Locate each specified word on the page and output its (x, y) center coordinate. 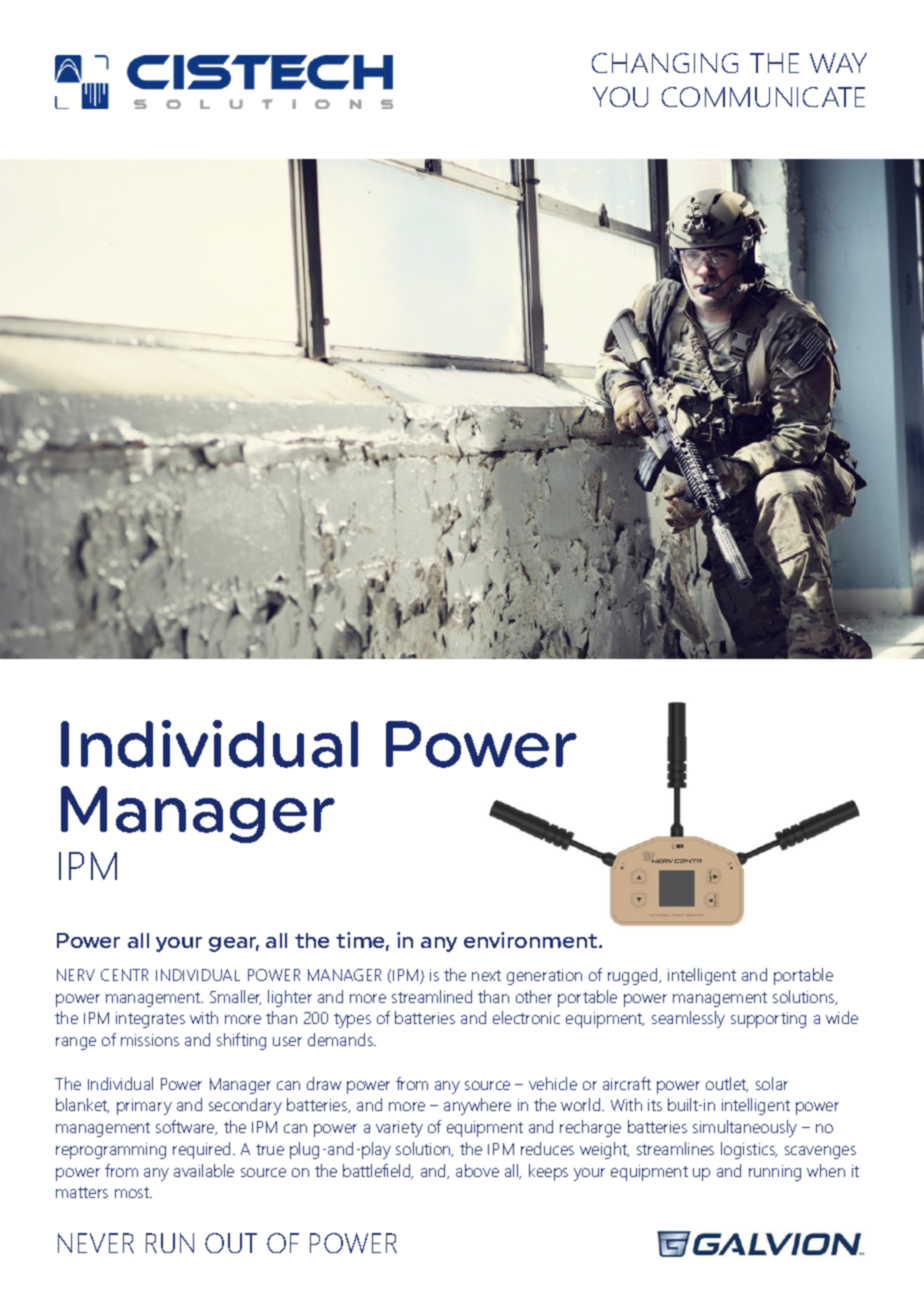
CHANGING (665, 63)
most (133, 1192)
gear (234, 944)
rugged (634, 976)
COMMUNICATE (763, 97)
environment (532, 940)
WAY (838, 63)
